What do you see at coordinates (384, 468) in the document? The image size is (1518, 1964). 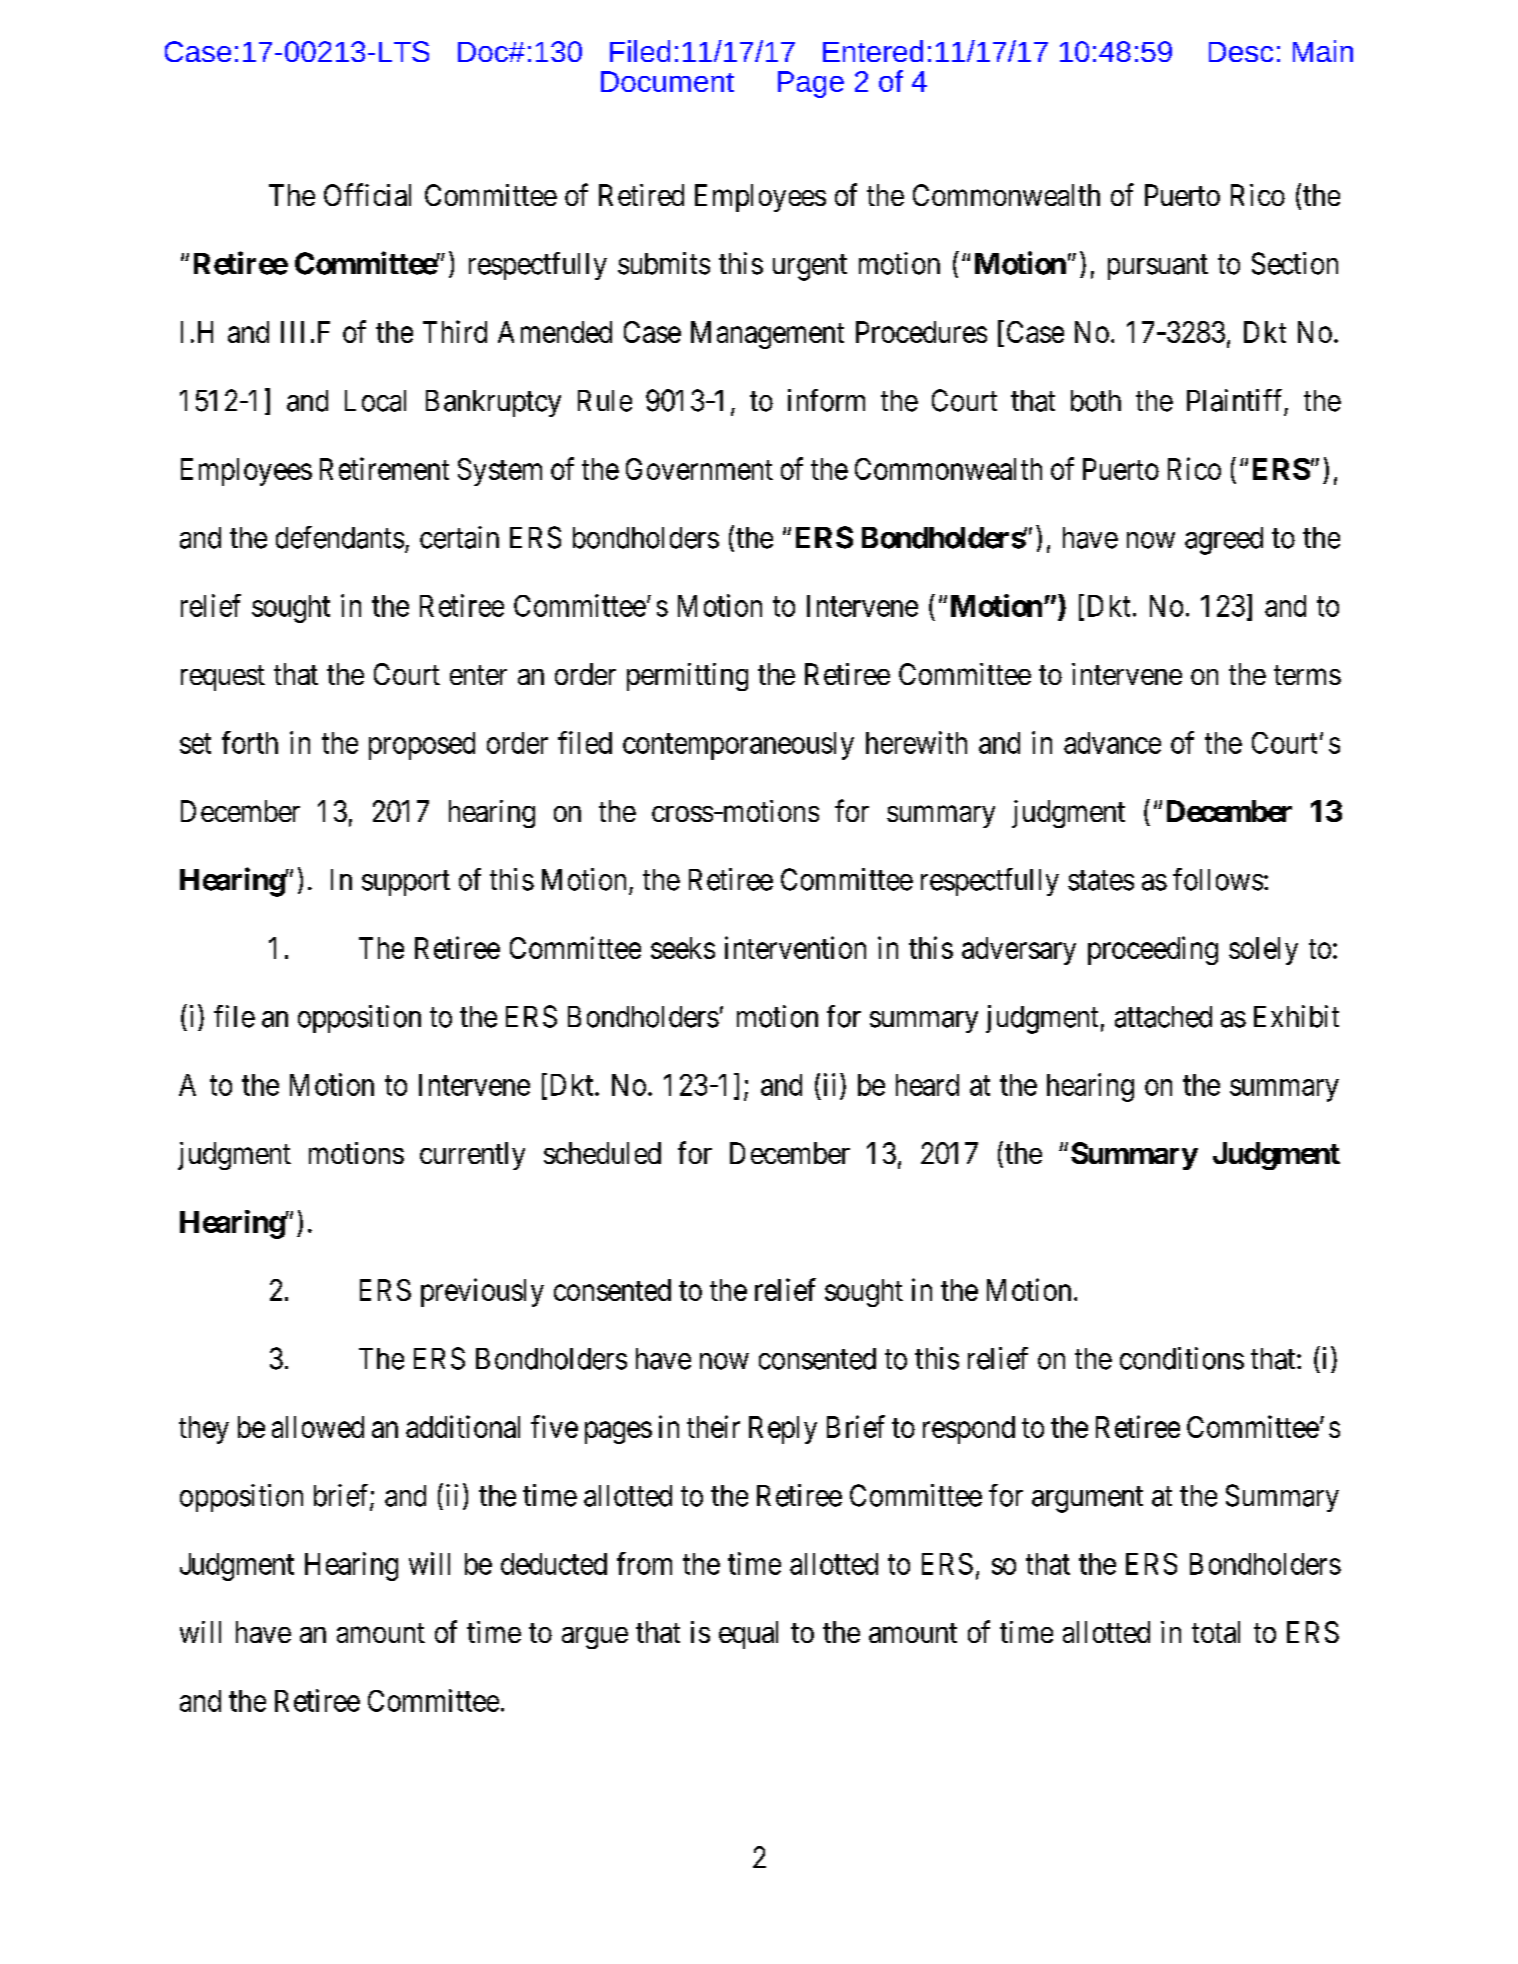 I see `Retirement` at bounding box center [384, 468].
